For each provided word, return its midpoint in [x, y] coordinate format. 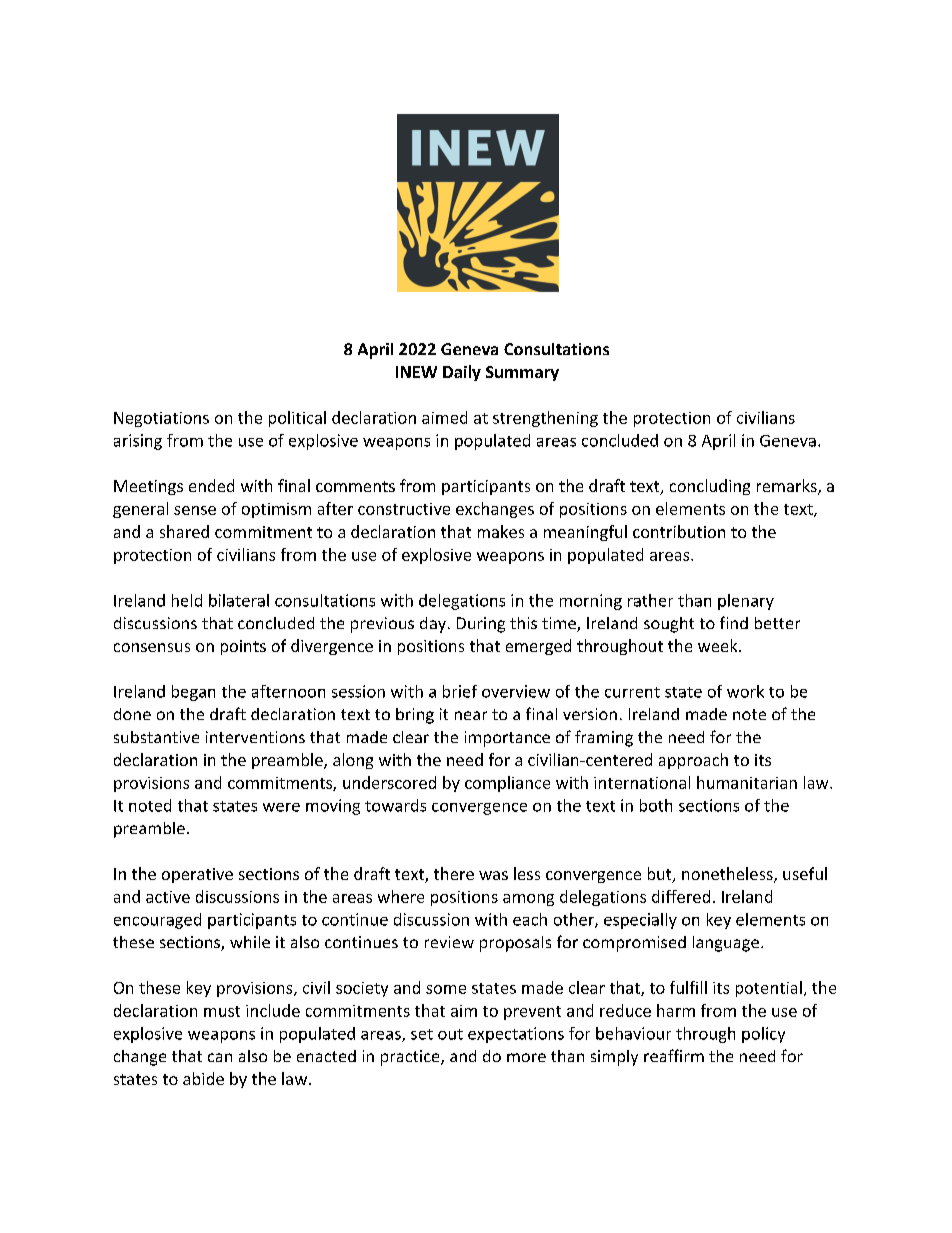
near [471, 715]
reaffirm [674, 1055]
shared [184, 531]
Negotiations [161, 419]
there [454, 873]
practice [411, 1058]
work [745, 691]
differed [681, 896]
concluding [710, 487]
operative [197, 875]
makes [501, 531]
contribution [679, 531]
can [220, 1057]
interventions [255, 737]
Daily [462, 373]
